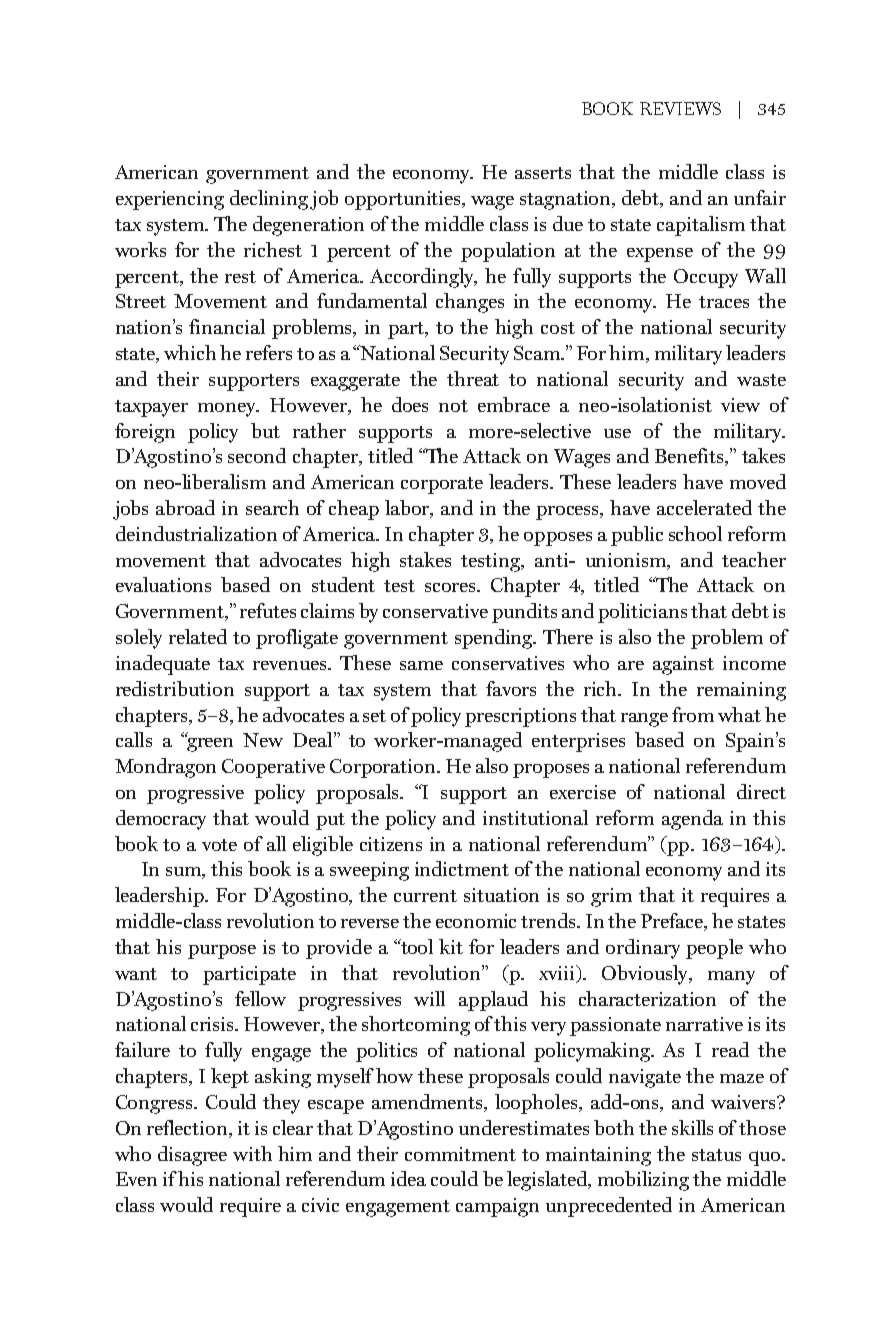  Describe the element at coordinates (192, 1156) in the screenshot. I see `disagree` at that location.
